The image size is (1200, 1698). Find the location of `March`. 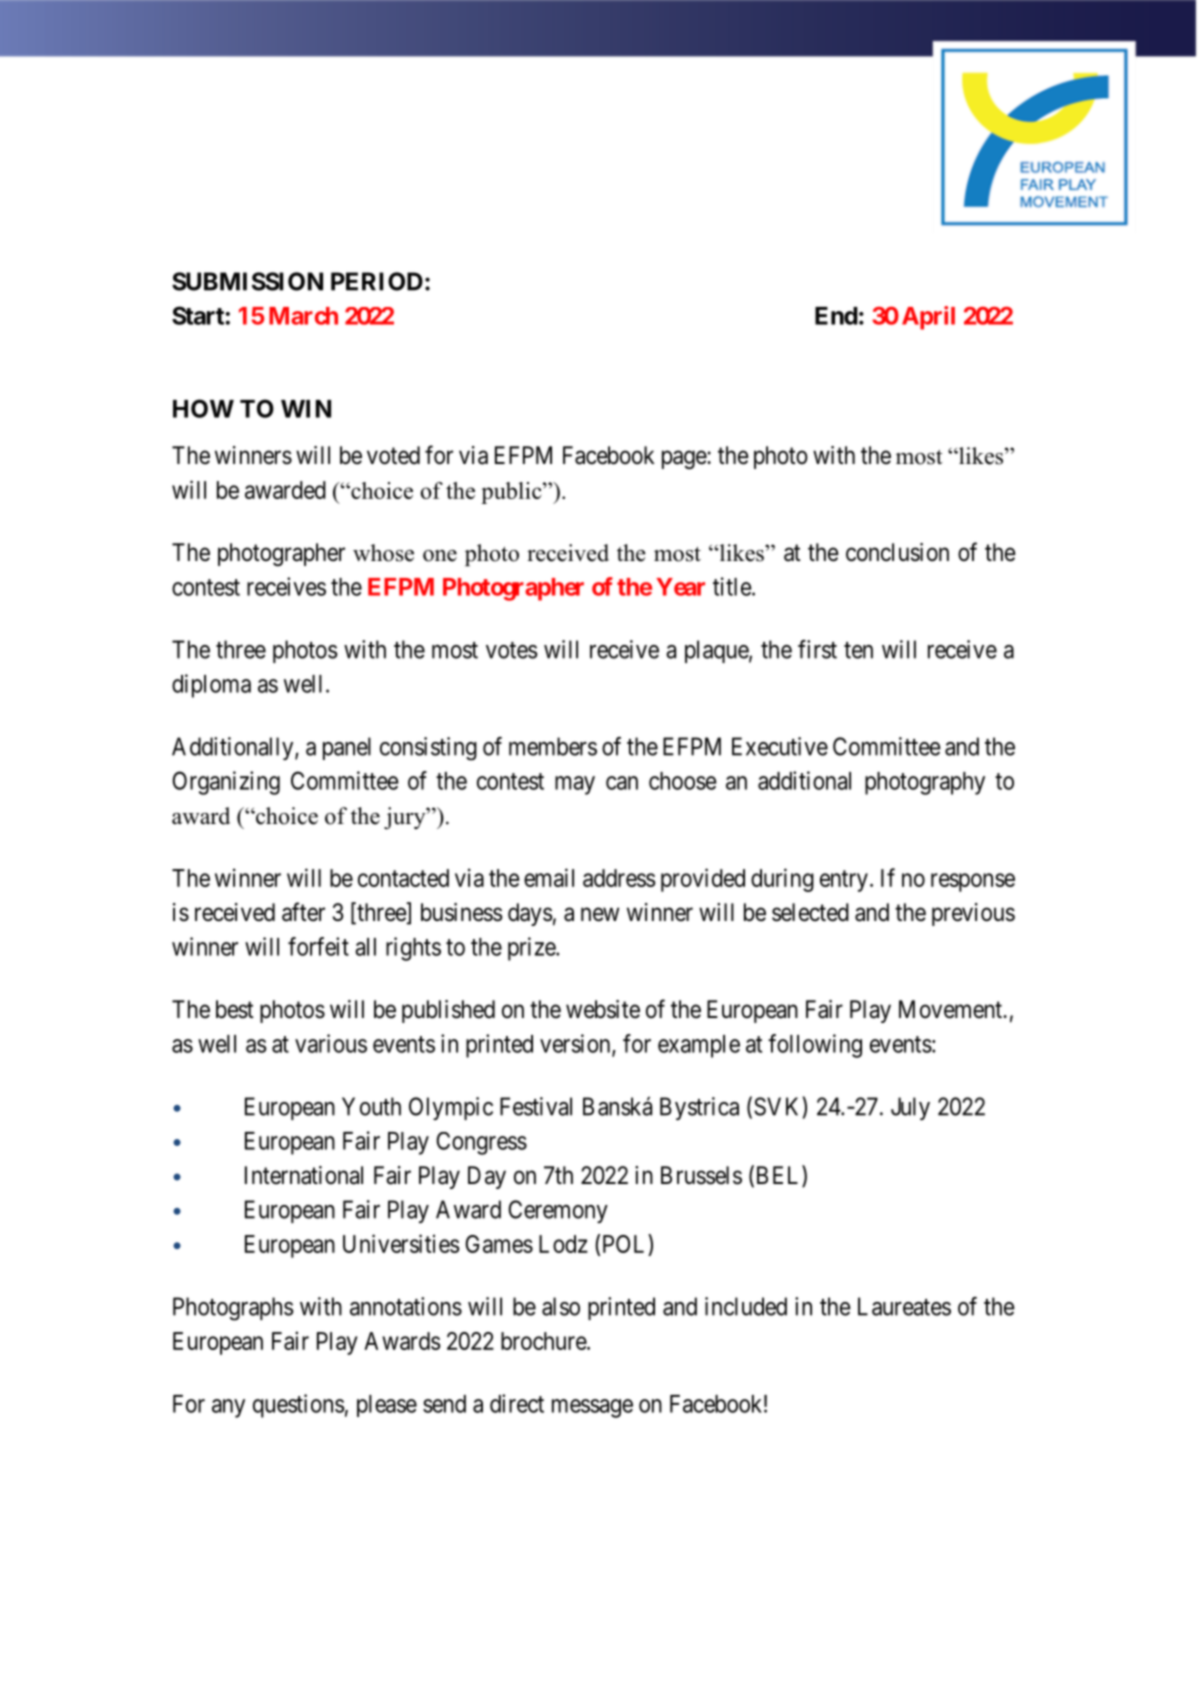

March is located at coordinates (303, 316).
